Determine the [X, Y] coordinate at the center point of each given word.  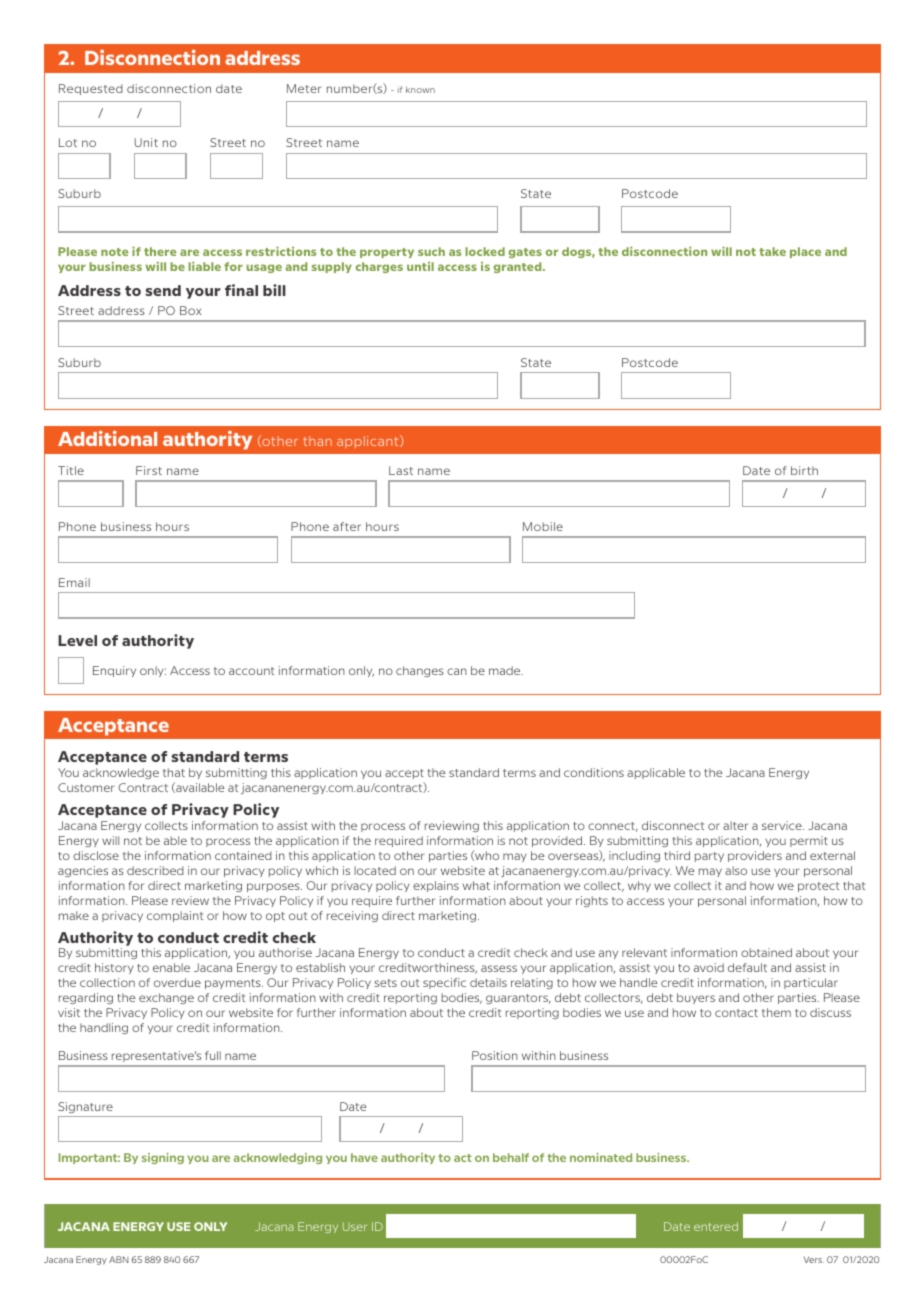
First [149, 470]
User [355, 1226]
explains [436, 886]
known [420, 89]
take [772, 251]
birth [804, 470]
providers [755, 856]
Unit [146, 142]
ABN [118, 1259]
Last [401, 470]
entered [716, 1226]
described [155, 870]
